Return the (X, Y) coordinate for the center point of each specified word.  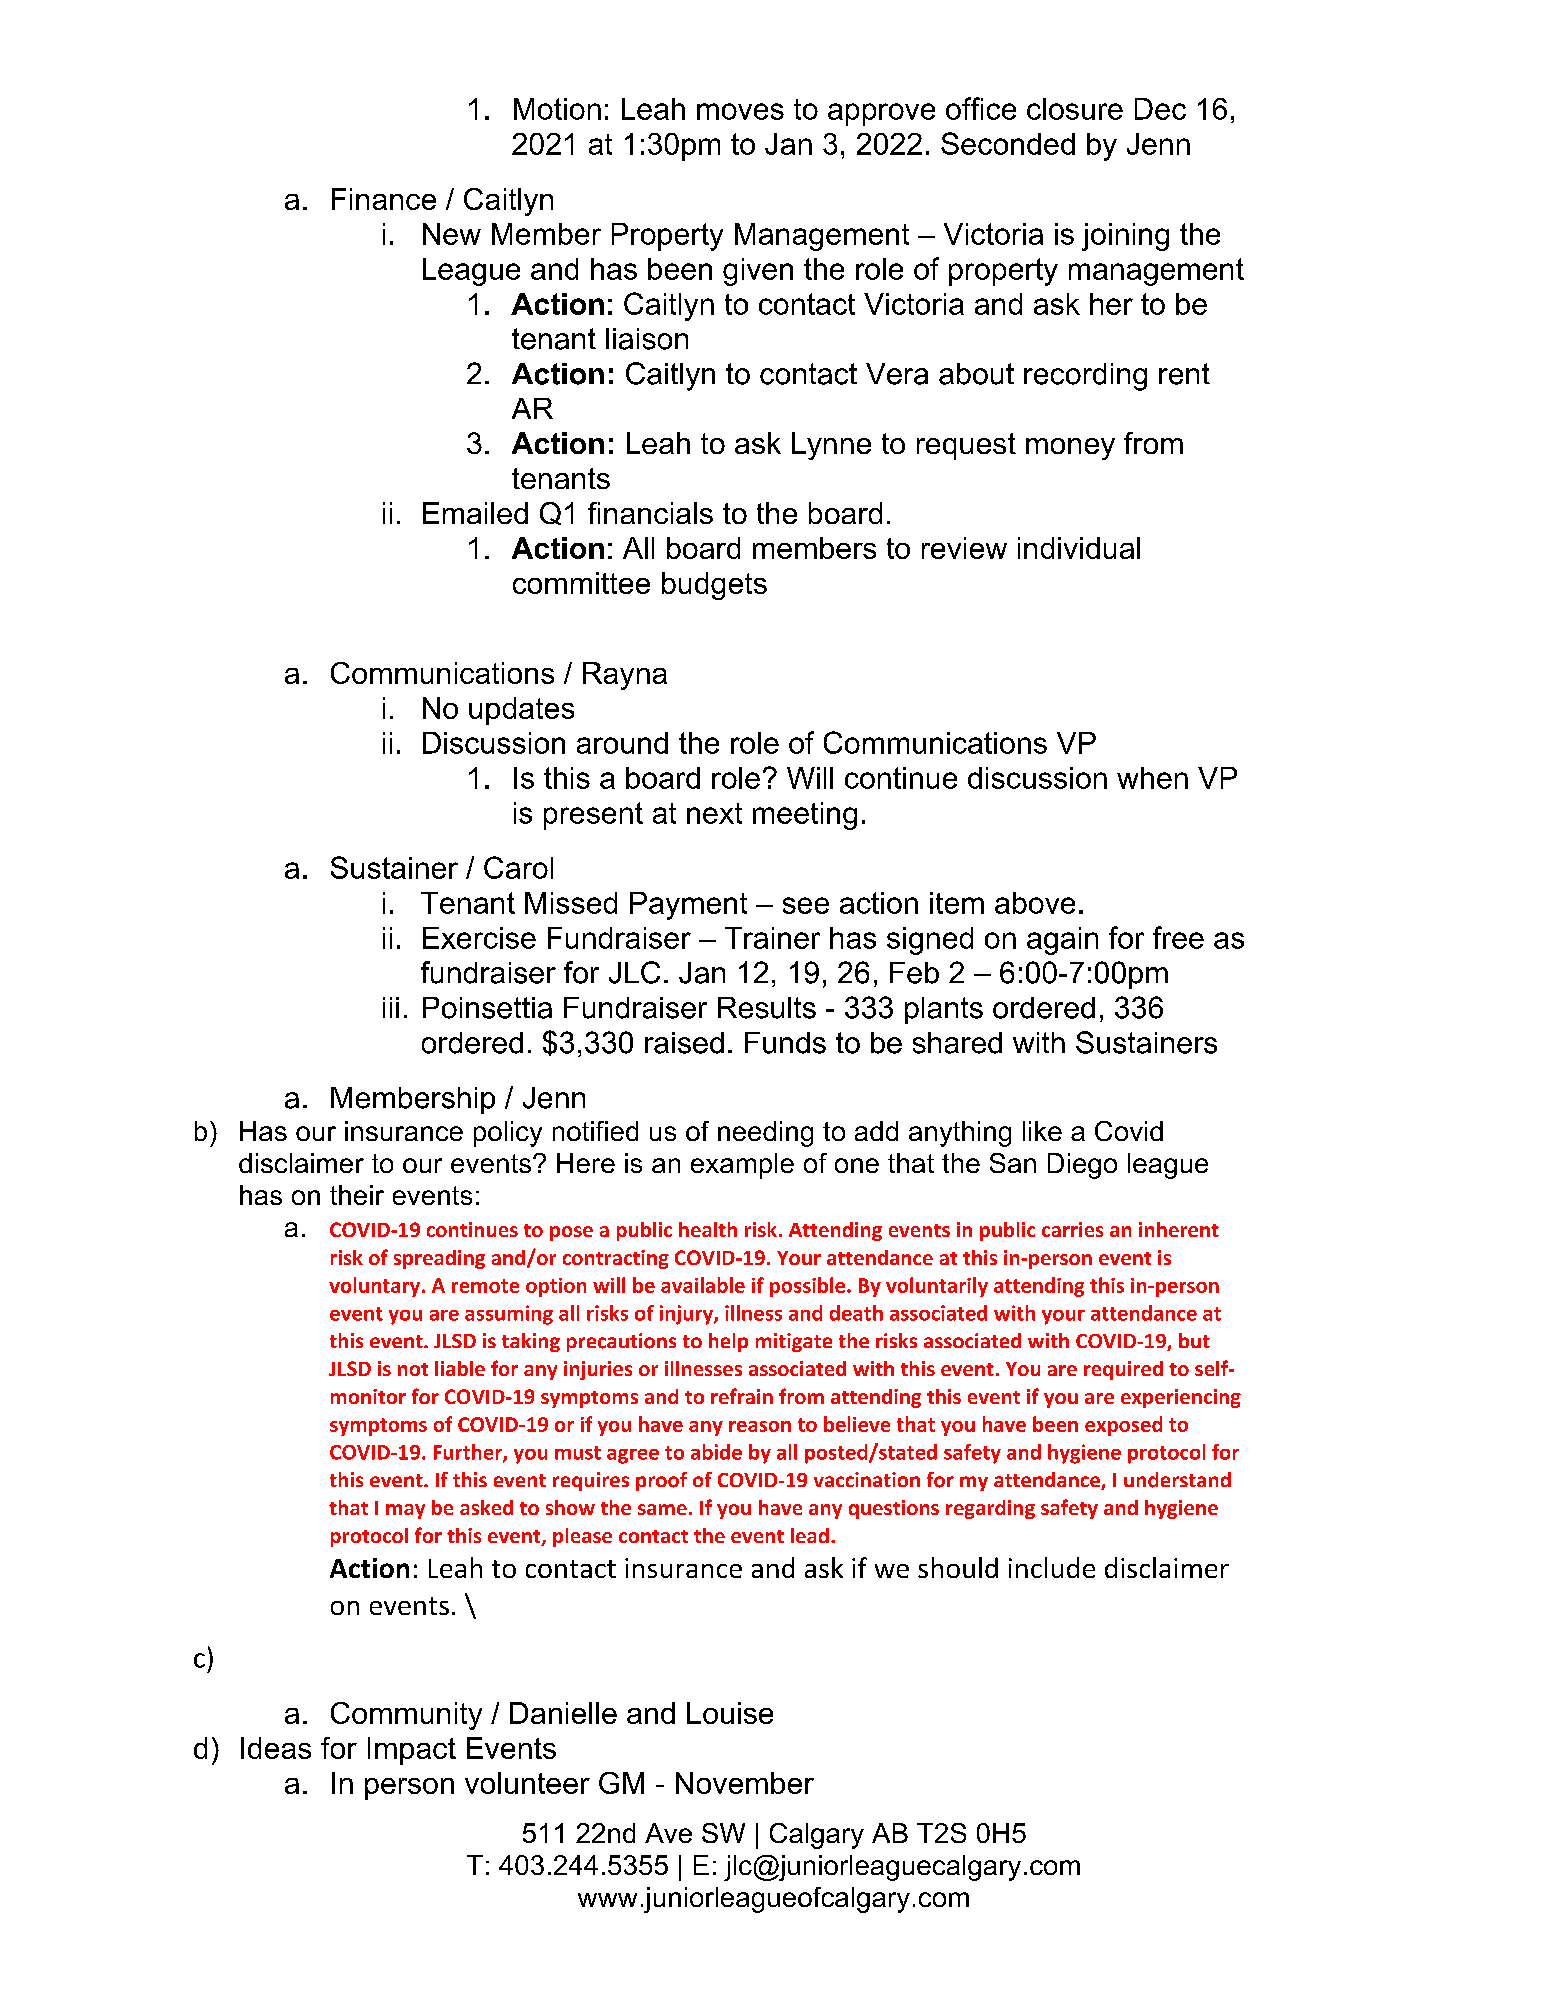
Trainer (772, 938)
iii (391, 1007)
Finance (384, 199)
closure (1075, 109)
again (1062, 941)
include (1052, 1567)
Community (406, 1716)
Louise (730, 1713)
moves (740, 111)
